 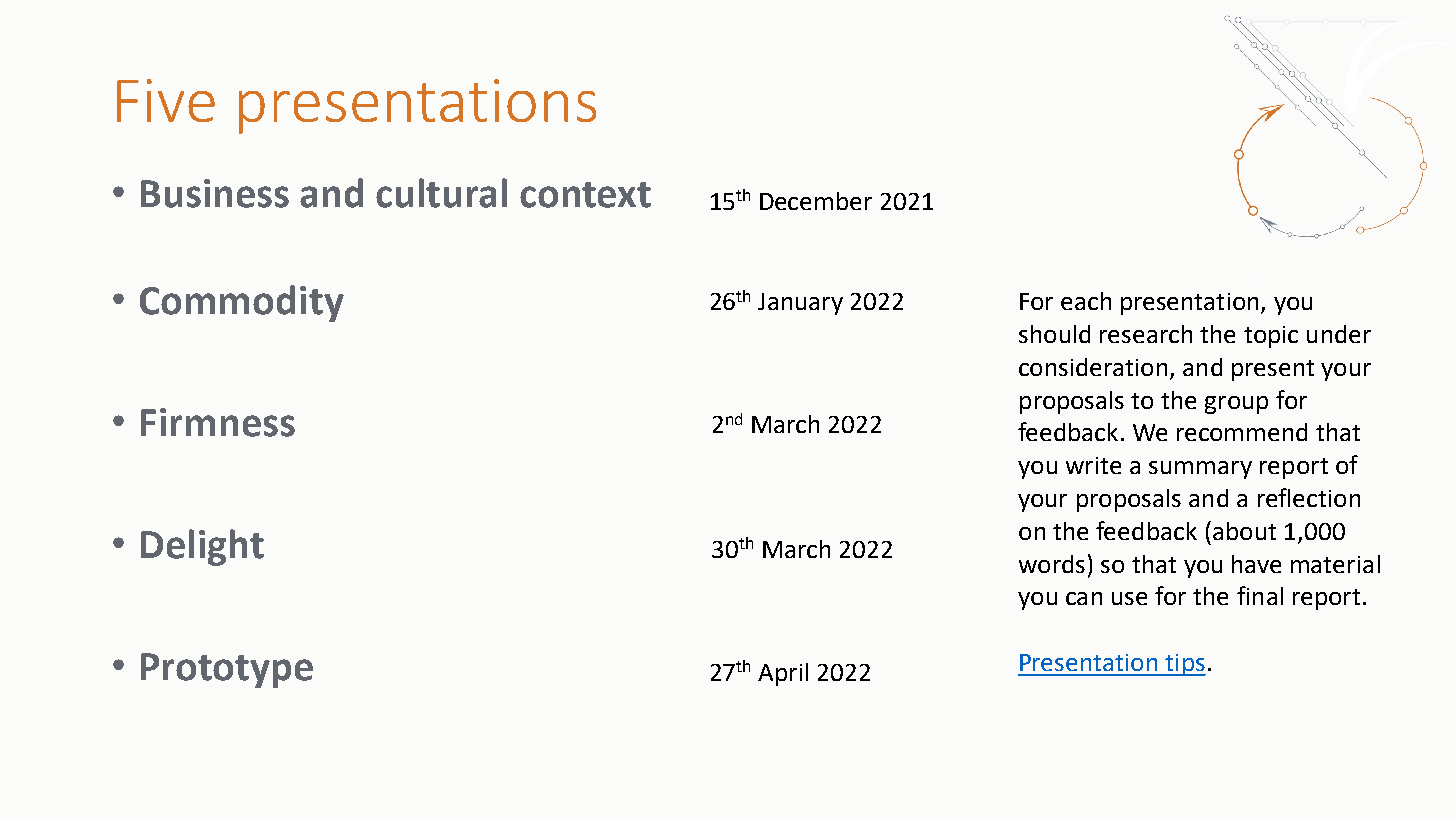 I want to click on write, so click(x=1093, y=465).
